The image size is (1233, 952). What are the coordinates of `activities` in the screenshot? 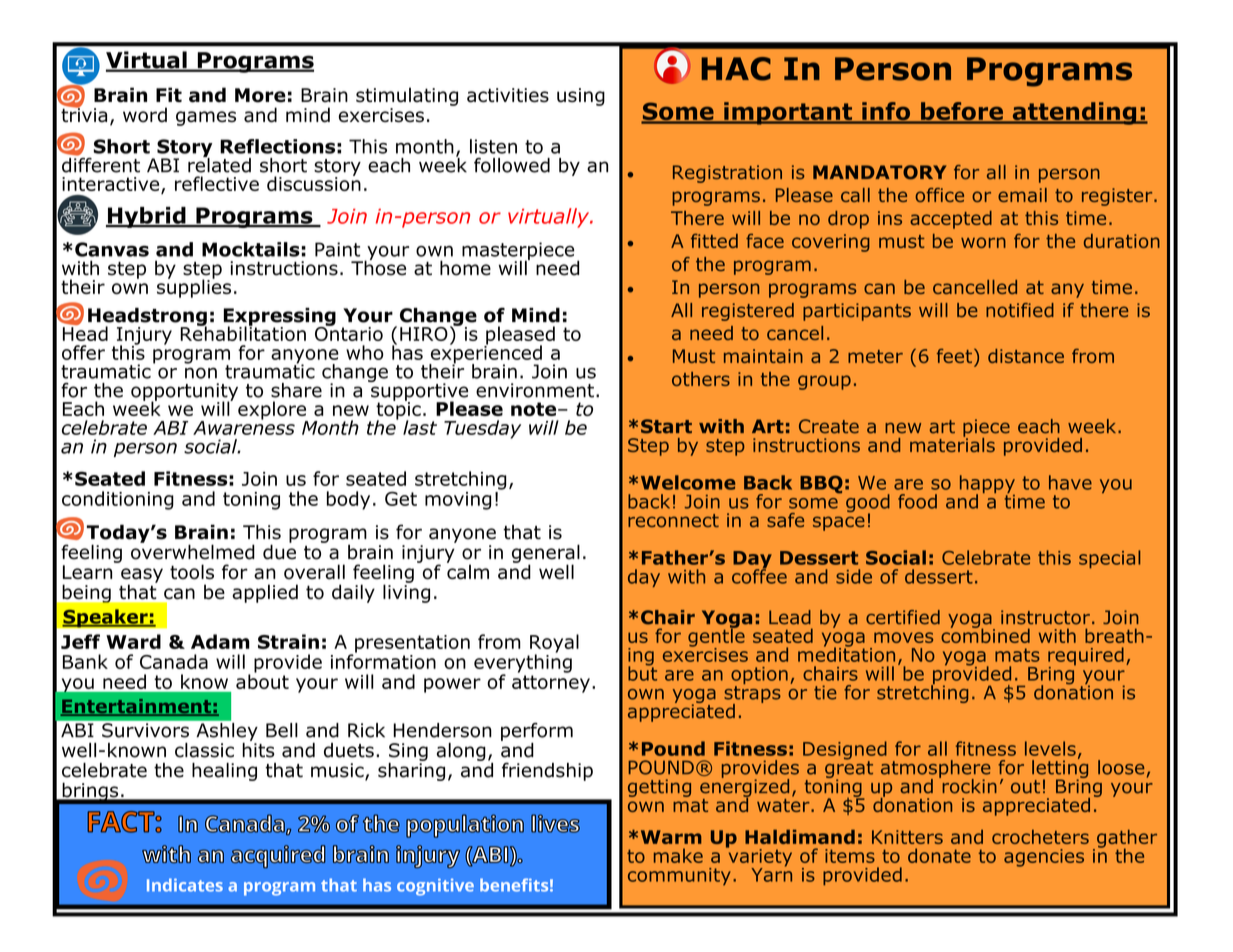 It's located at (508, 95).
